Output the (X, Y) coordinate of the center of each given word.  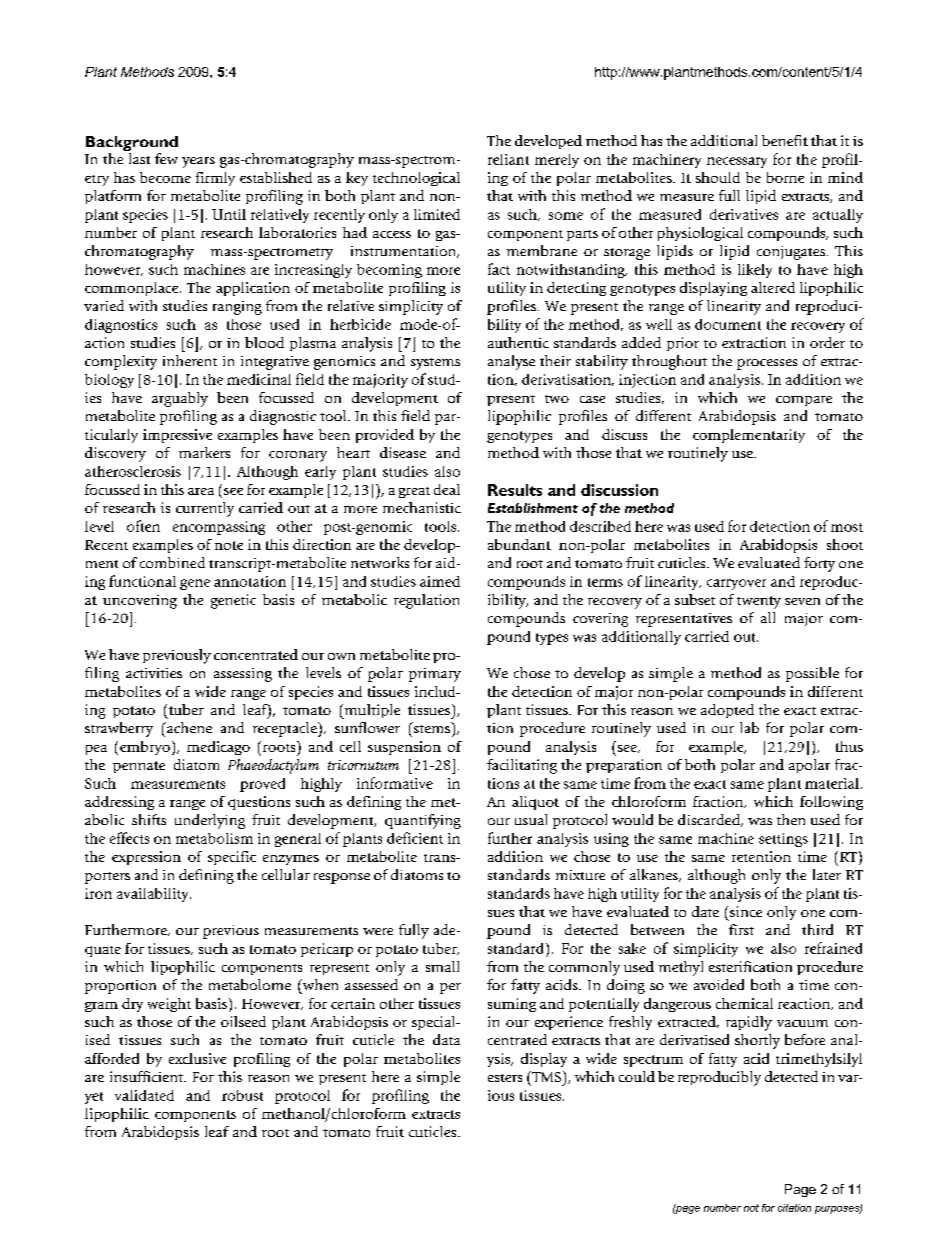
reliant (508, 159)
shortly (757, 1041)
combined (172, 562)
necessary (737, 162)
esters (505, 1078)
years (198, 162)
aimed (440, 581)
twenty (759, 602)
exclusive (197, 1058)
